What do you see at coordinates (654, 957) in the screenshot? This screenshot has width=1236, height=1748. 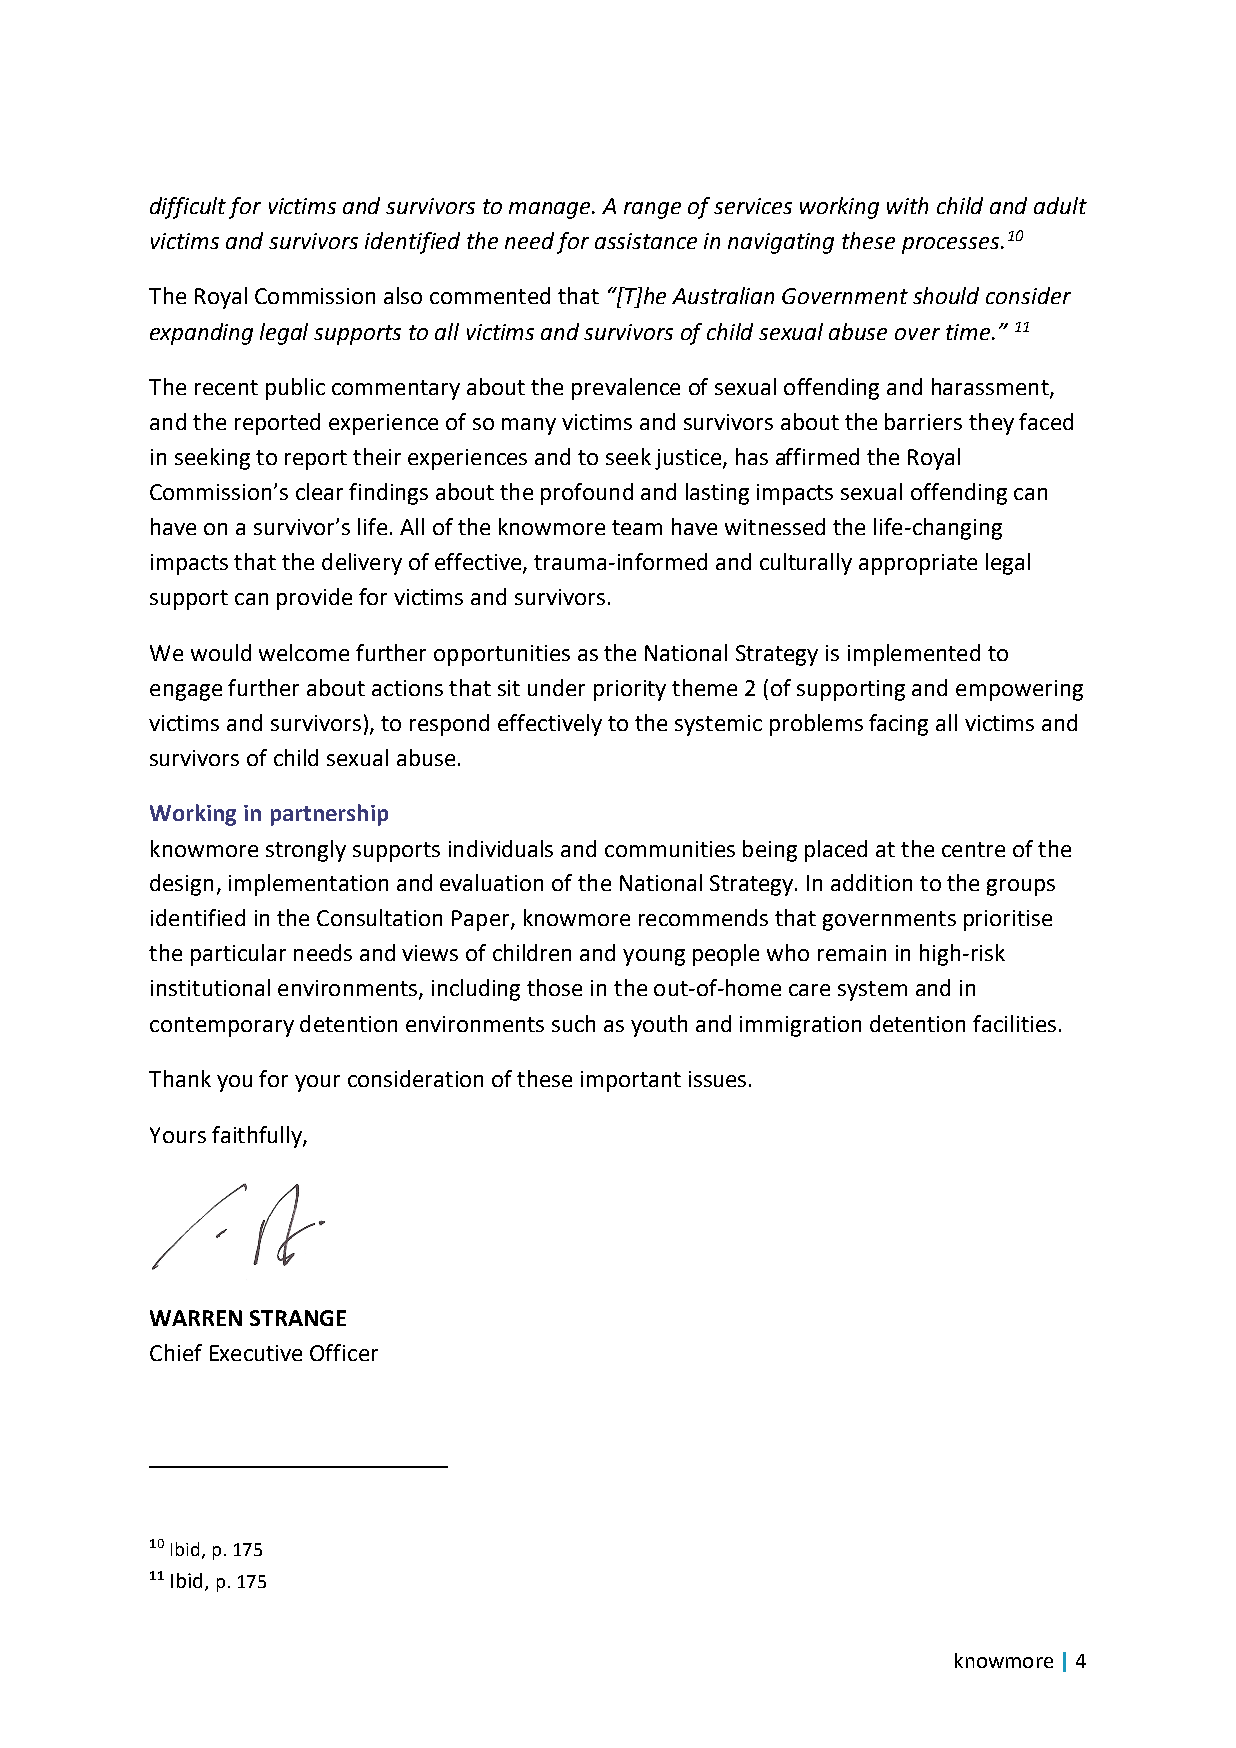 I see `young` at bounding box center [654, 957].
